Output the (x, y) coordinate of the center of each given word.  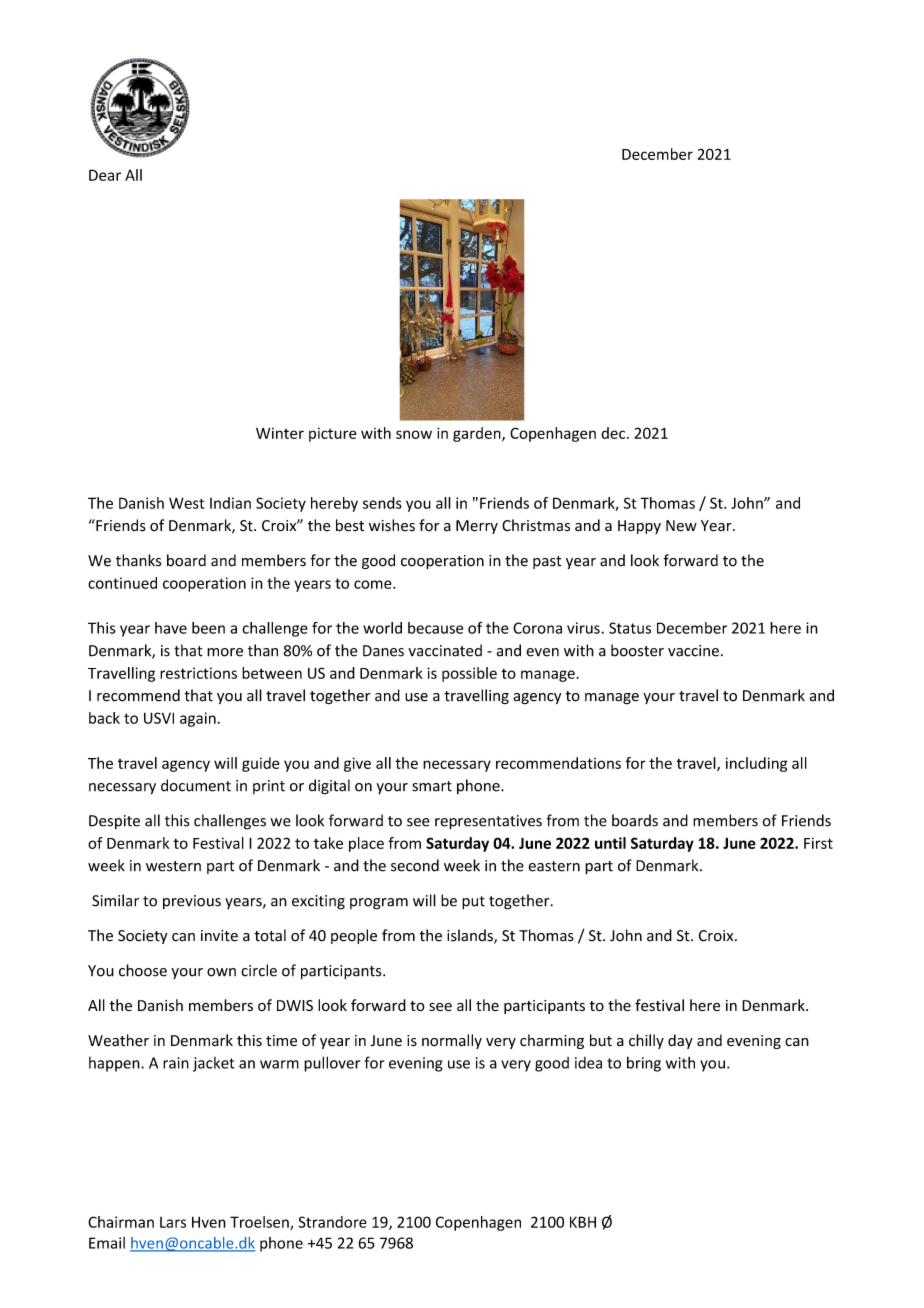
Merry (477, 527)
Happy (639, 527)
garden (478, 434)
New (681, 526)
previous (192, 902)
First (818, 843)
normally (452, 1041)
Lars (173, 1222)
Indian (230, 503)
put (473, 903)
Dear (105, 175)
